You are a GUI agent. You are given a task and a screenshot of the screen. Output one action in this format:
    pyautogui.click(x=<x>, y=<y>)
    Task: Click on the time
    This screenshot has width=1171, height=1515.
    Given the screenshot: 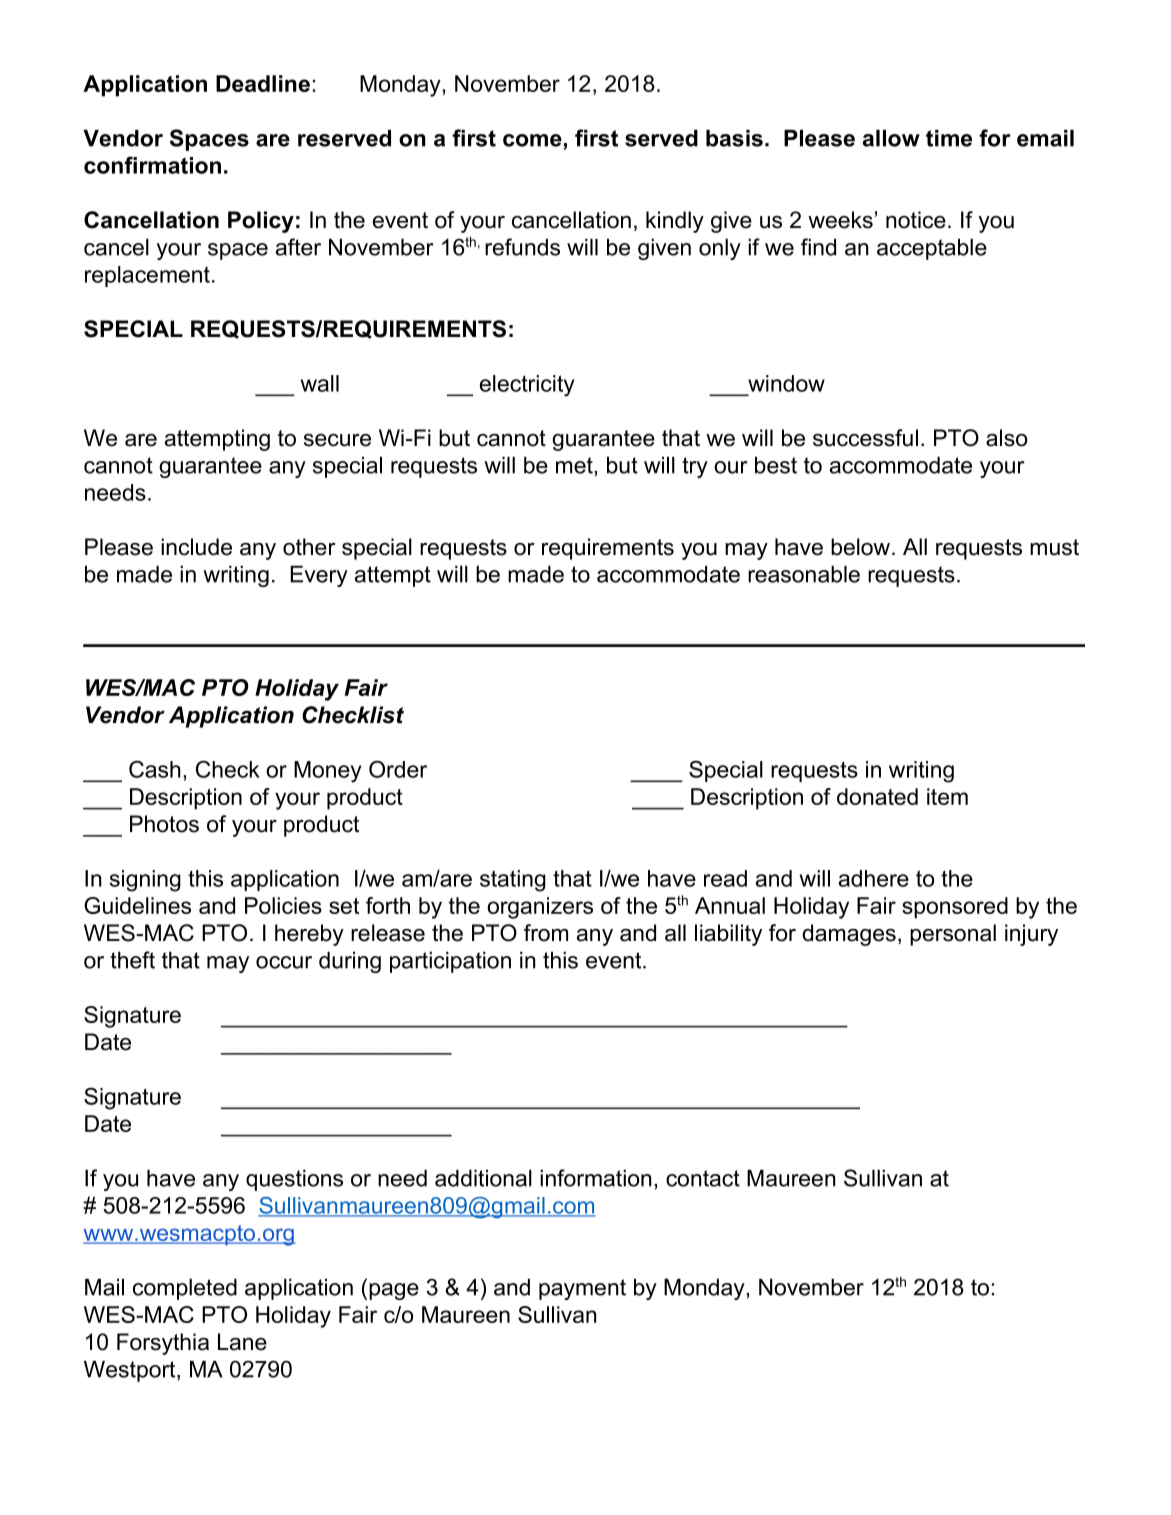 What is the action you would take?
    pyautogui.click(x=949, y=138)
